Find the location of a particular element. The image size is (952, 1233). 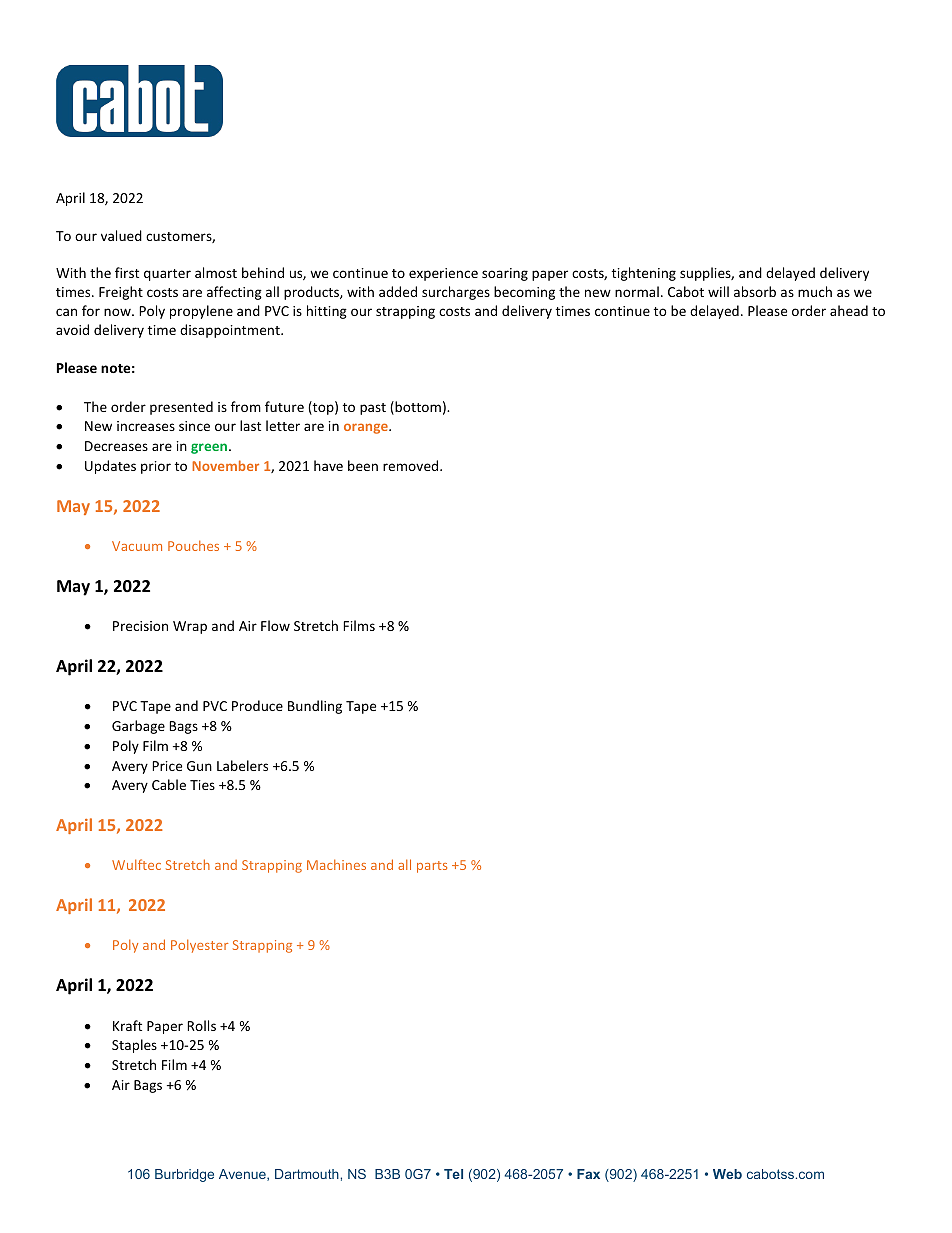

bottom is located at coordinates (417, 408).
